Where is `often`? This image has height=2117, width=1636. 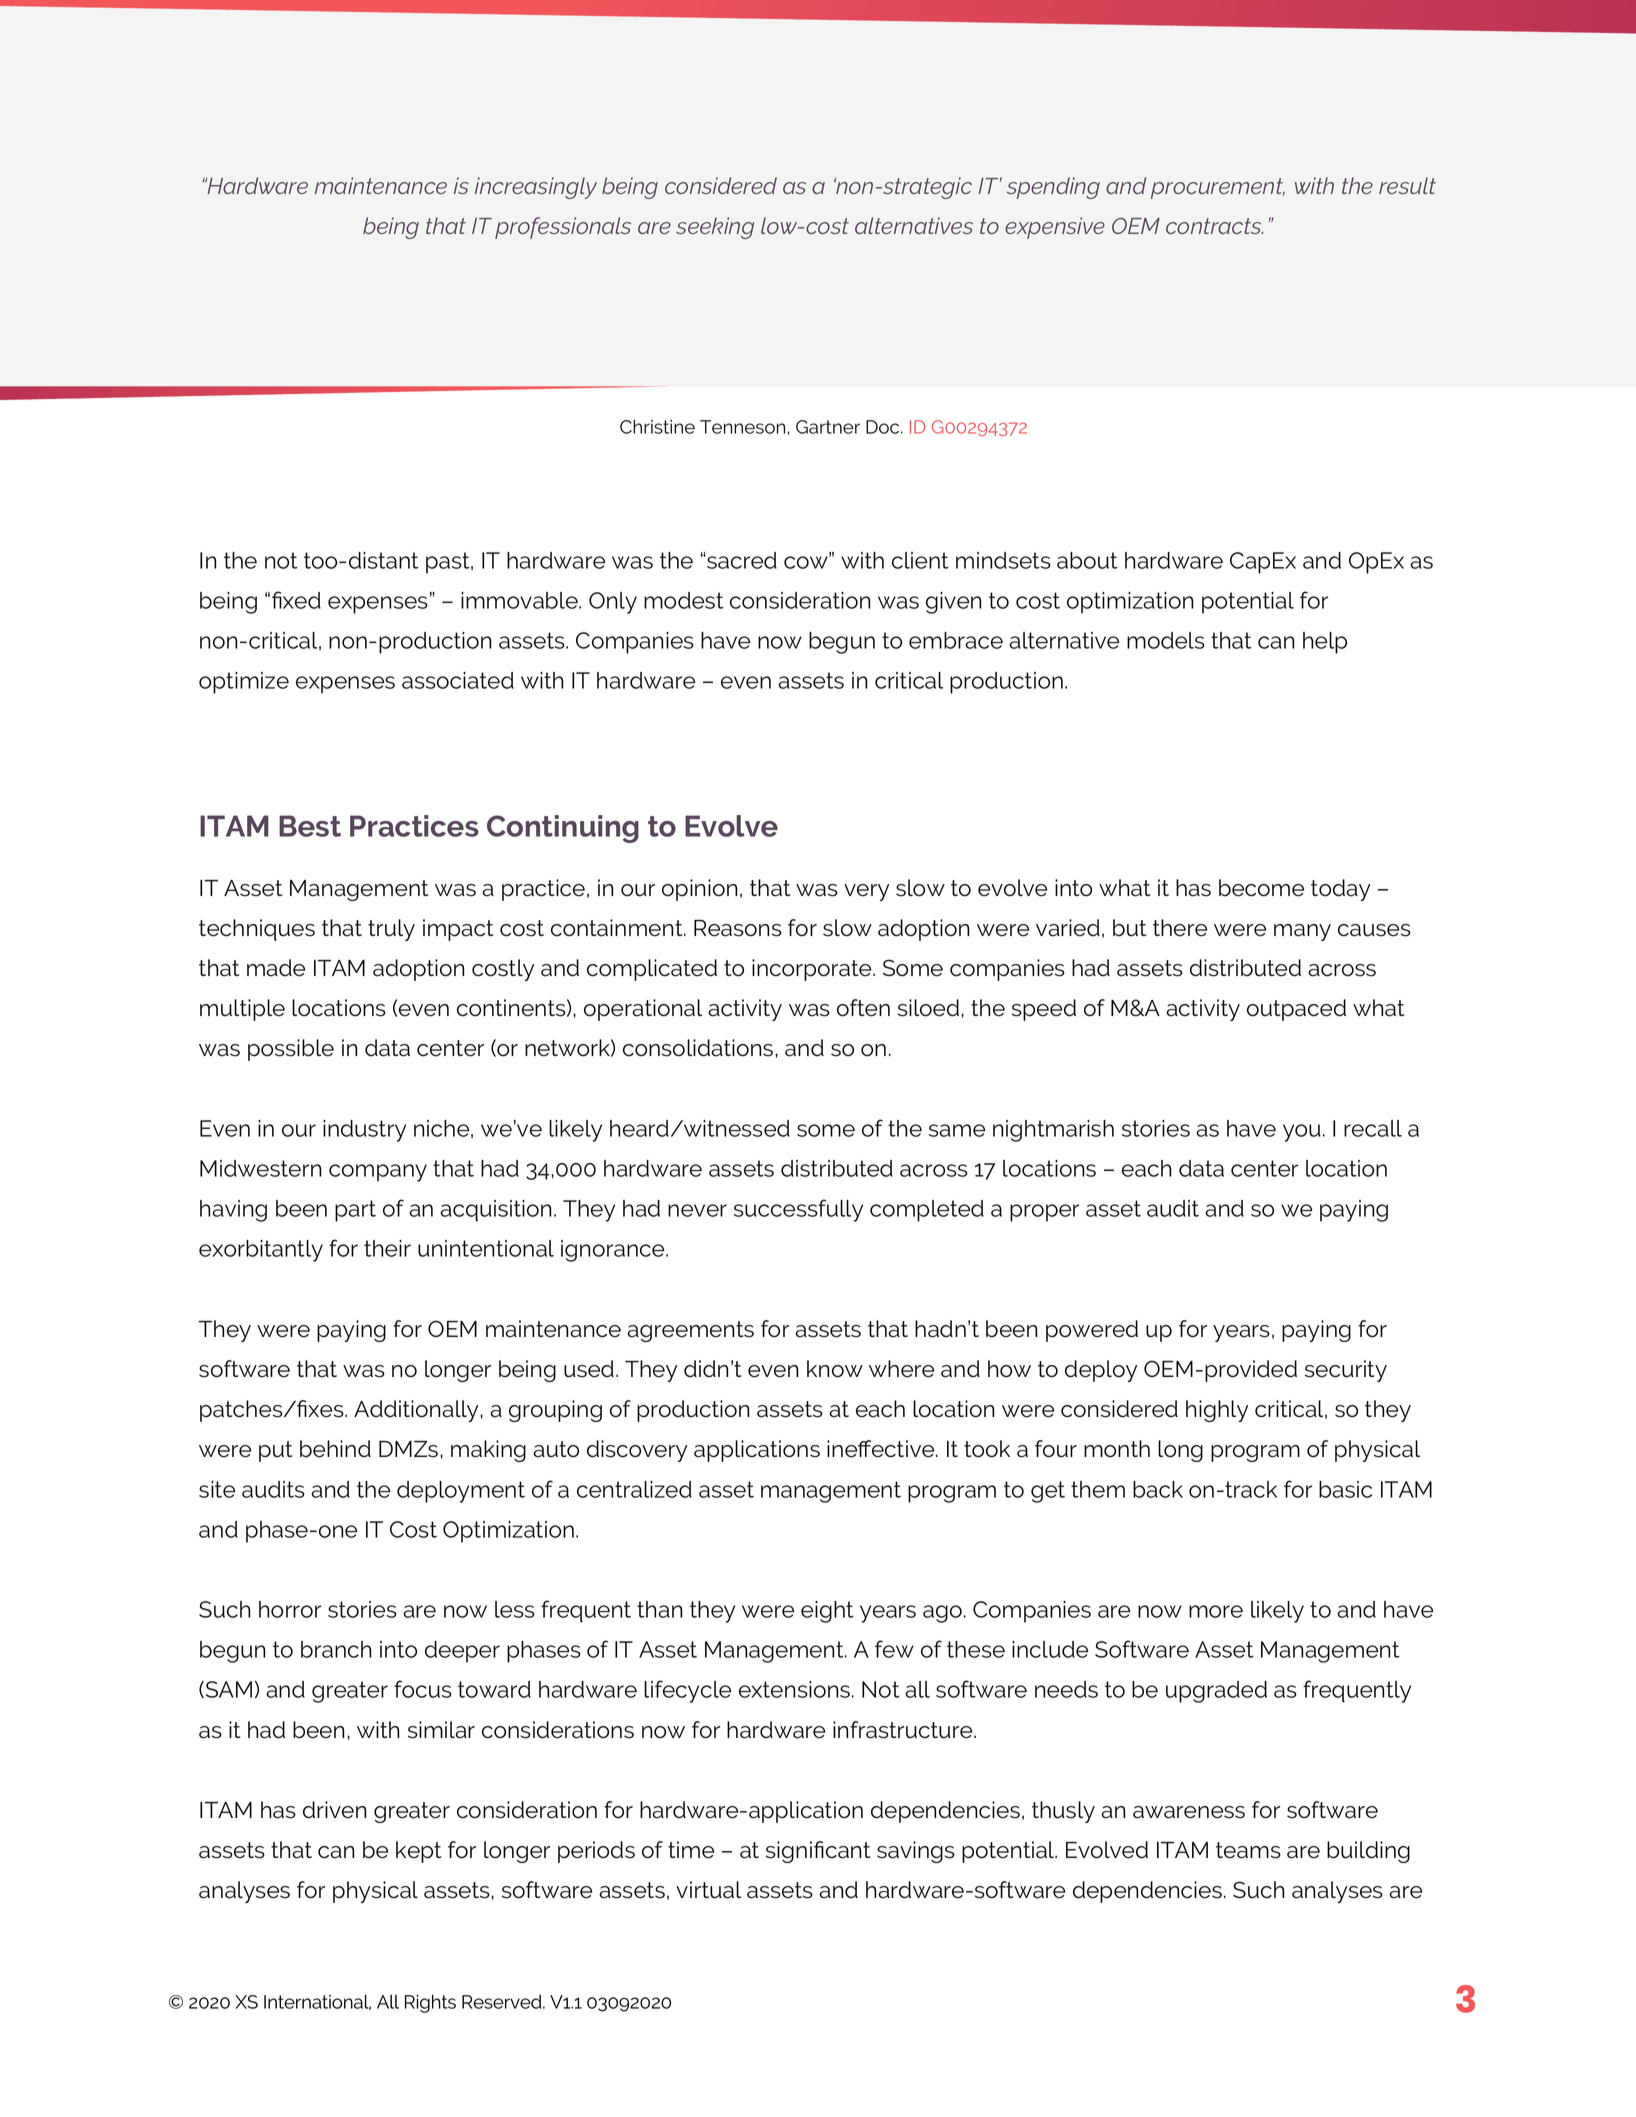 often is located at coordinates (863, 1008).
